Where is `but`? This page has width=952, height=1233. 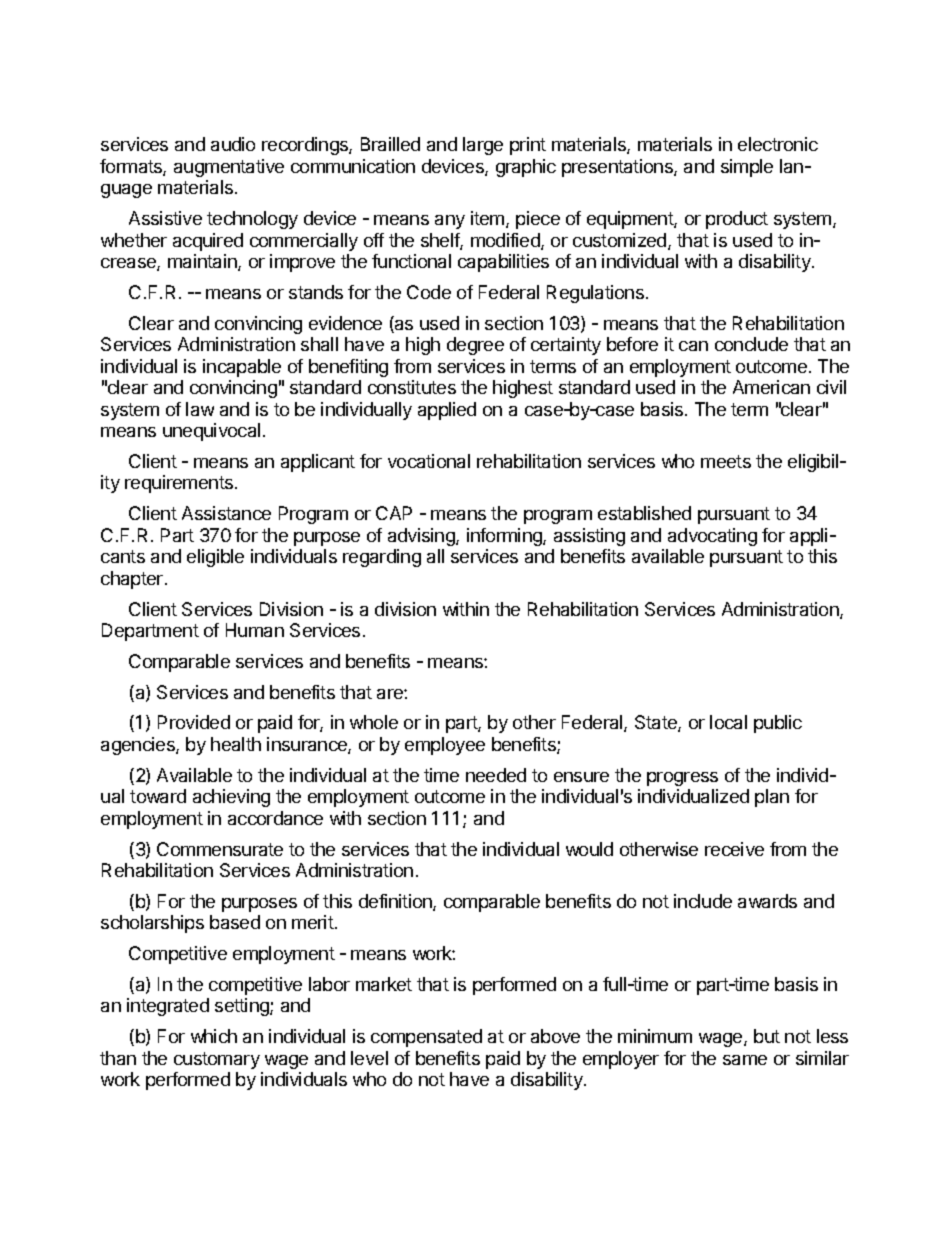 but is located at coordinates (767, 1036).
